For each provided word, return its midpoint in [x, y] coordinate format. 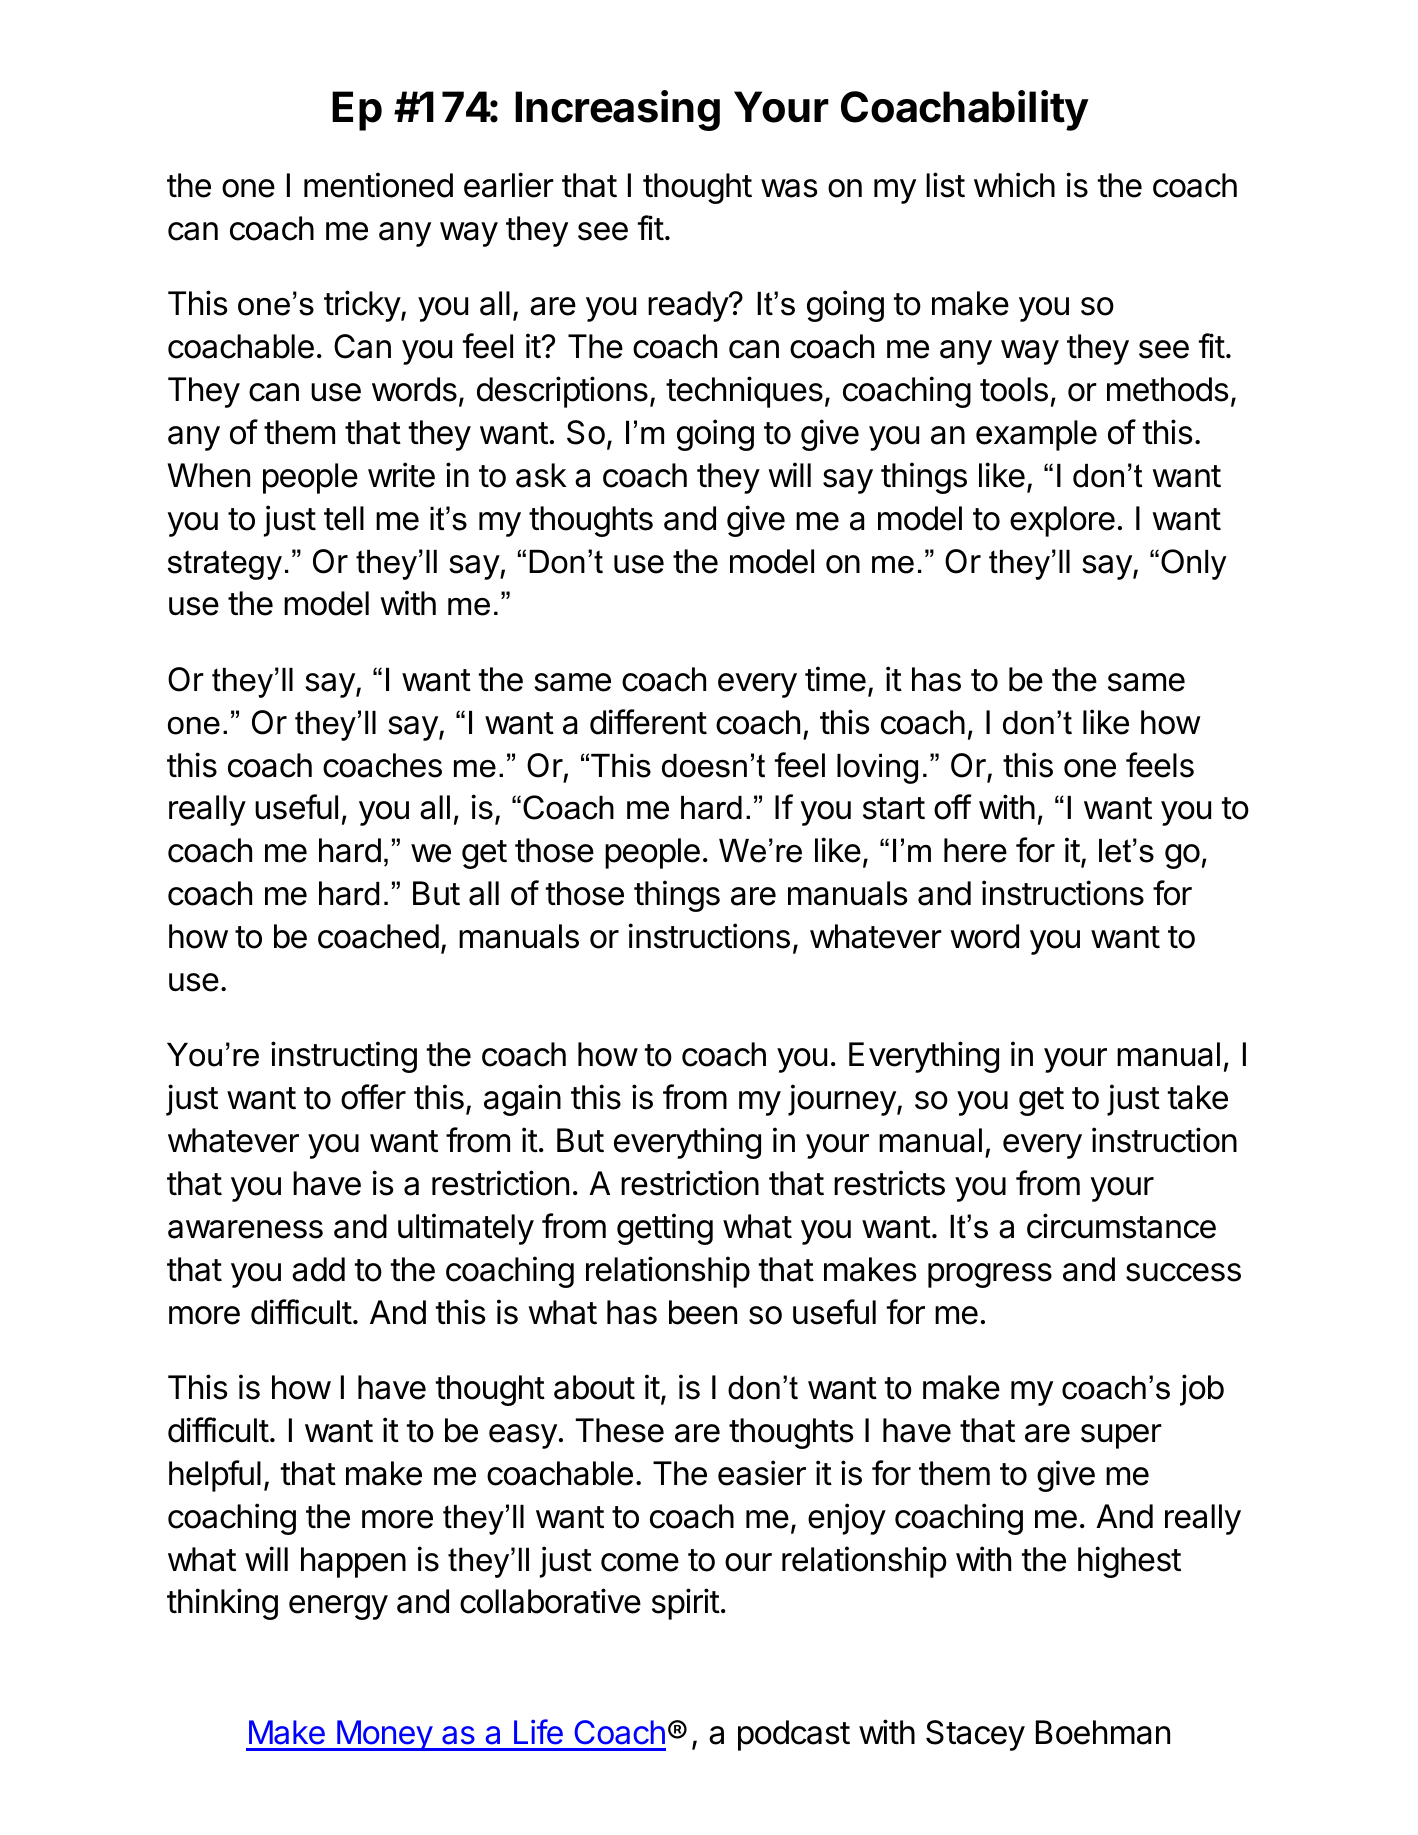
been [703, 1312]
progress [990, 1275]
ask [541, 475]
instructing [344, 1057]
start [894, 808]
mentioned [378, 185]
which [1014, 185]
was [789, 188]
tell [344, 518]
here [975, 850]
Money [384, 1735]
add [318, 1269]
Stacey [975, 1735]
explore [1062, 521]
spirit [686, 1604]
